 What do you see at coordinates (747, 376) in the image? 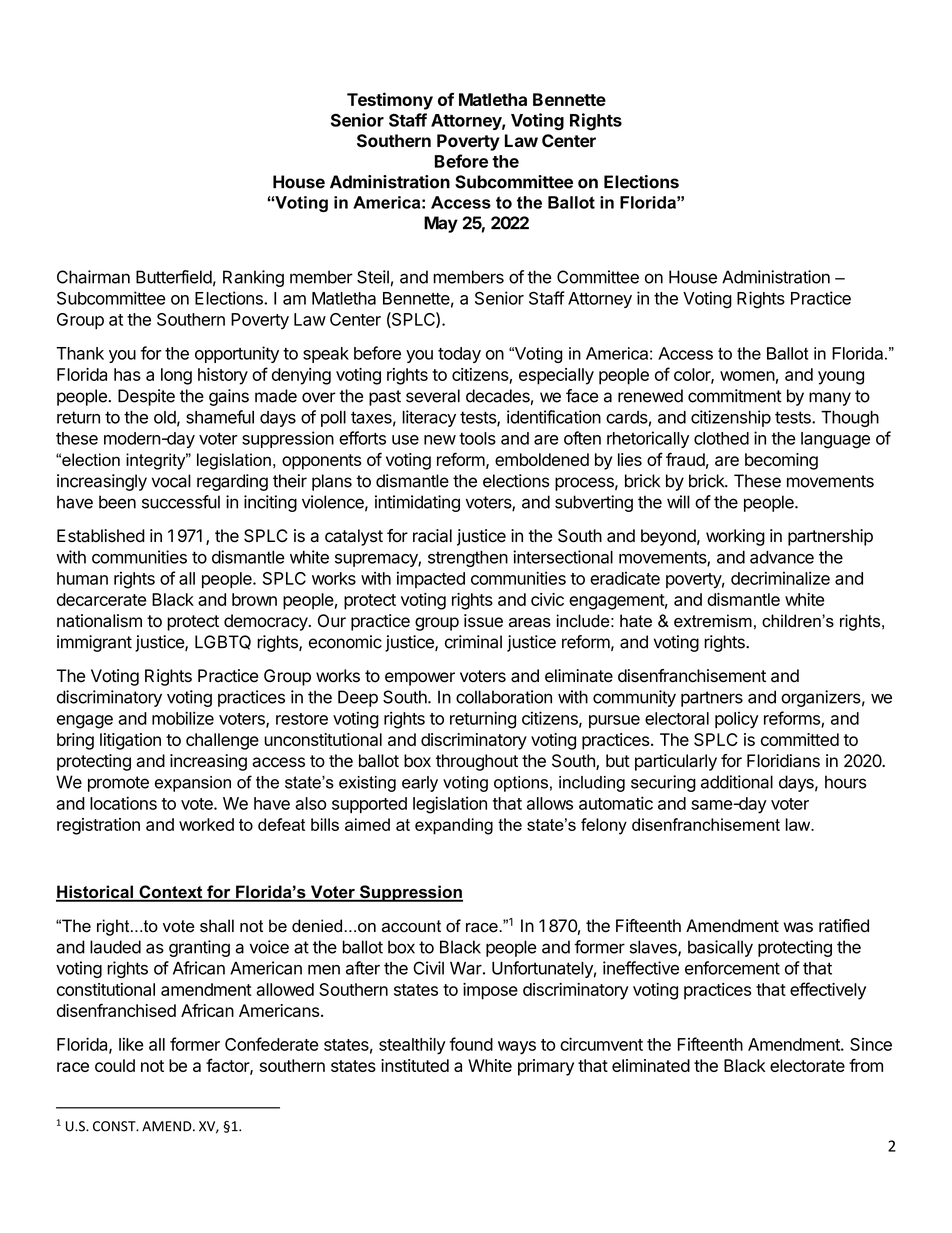
I see `women` at bounding box center [747, 376].
